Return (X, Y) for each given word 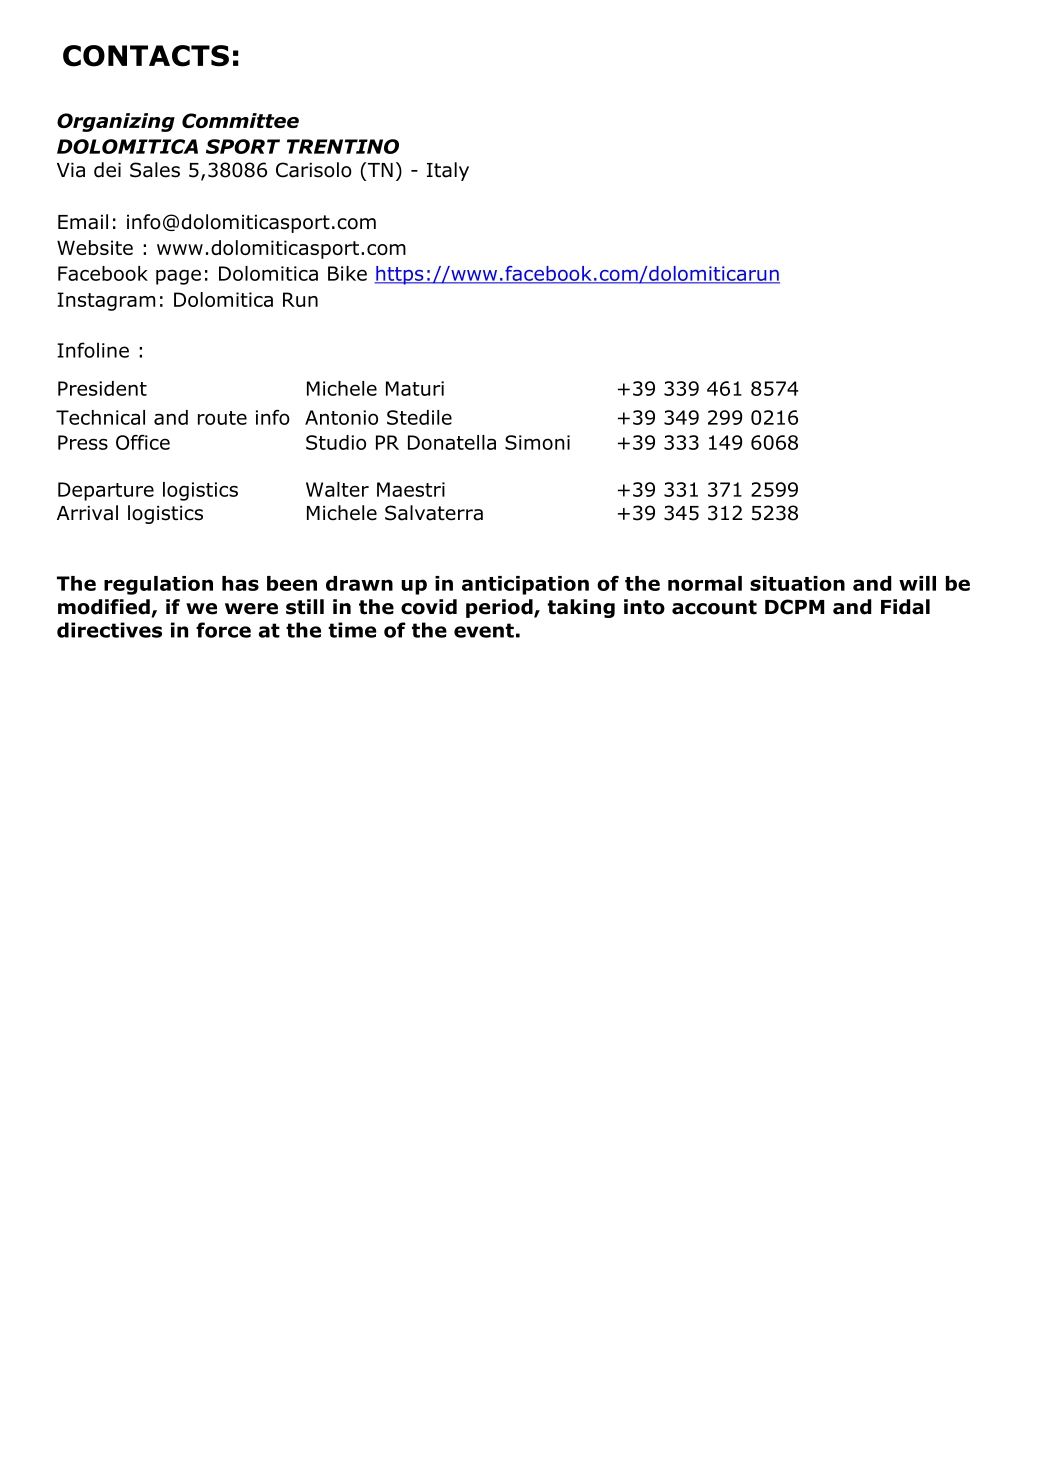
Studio (336, 442)
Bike (347, 273)
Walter (337, 489)
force (223, 630)
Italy (448, 171)
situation (797, 583)
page (178, 277)
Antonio (341, 417)
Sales (155, 170)
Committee (240, 120)
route (222, 418)
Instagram (106, 301)
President (102, 388)
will (917, 583)
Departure (106, 491)
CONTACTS (146, 56)
